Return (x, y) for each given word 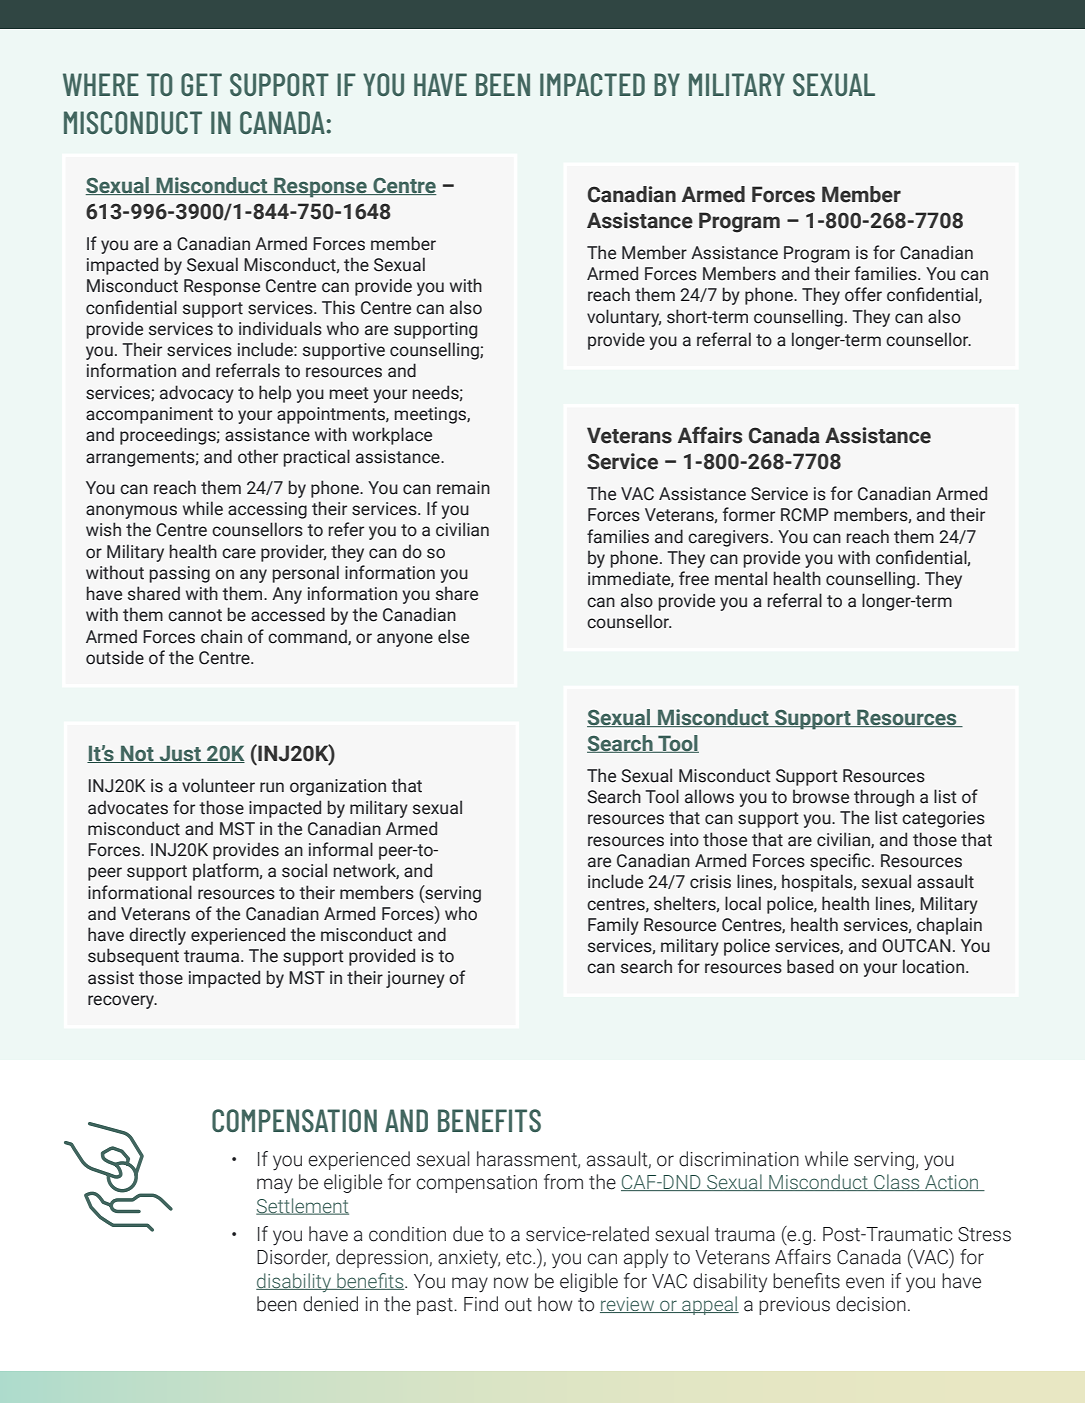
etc (520, 1258)
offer (863, 294)
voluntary (624, 318)
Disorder (293, 1258)
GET (201, 84)
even (865, 1283)
